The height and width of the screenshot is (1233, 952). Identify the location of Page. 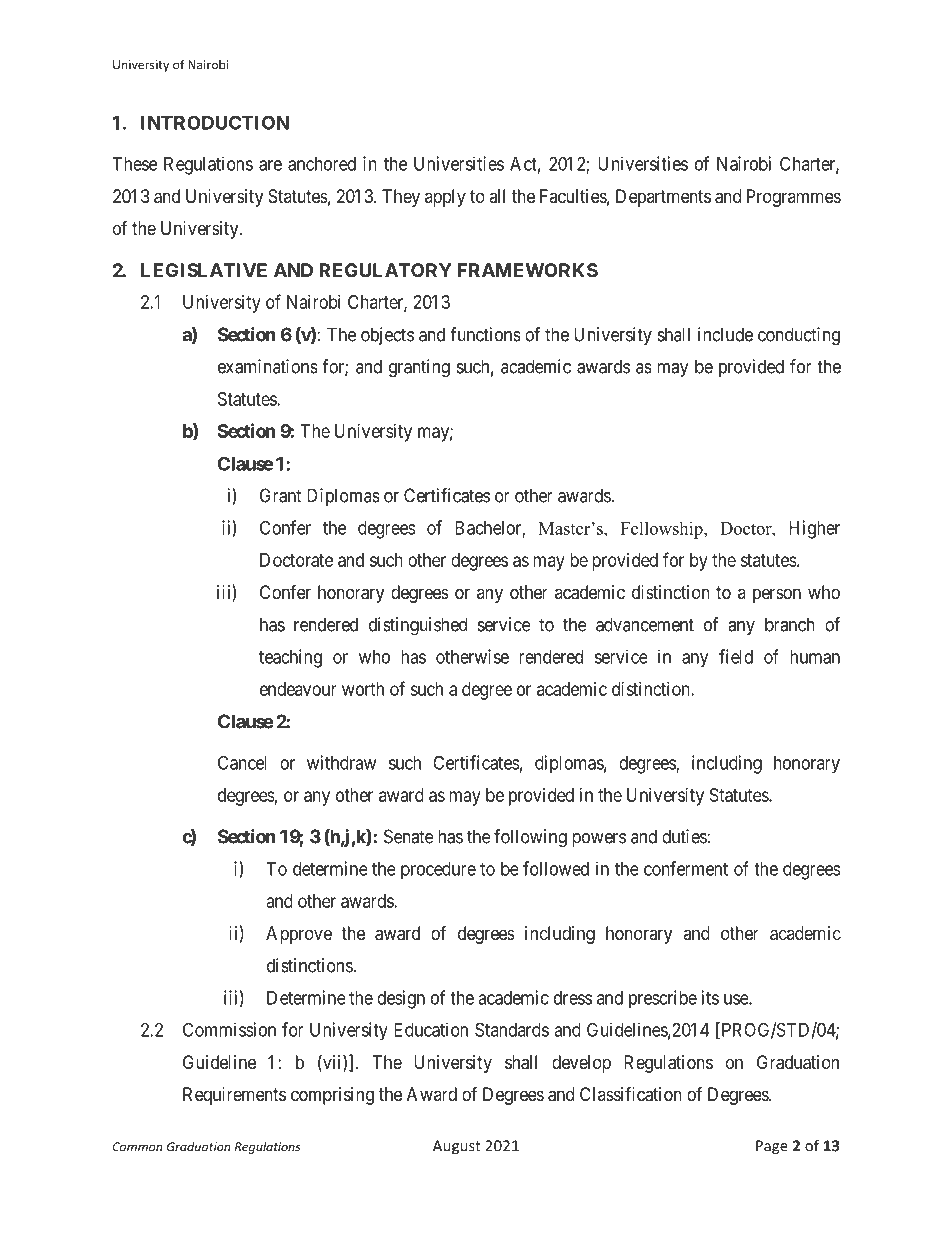
(772, 1147).
